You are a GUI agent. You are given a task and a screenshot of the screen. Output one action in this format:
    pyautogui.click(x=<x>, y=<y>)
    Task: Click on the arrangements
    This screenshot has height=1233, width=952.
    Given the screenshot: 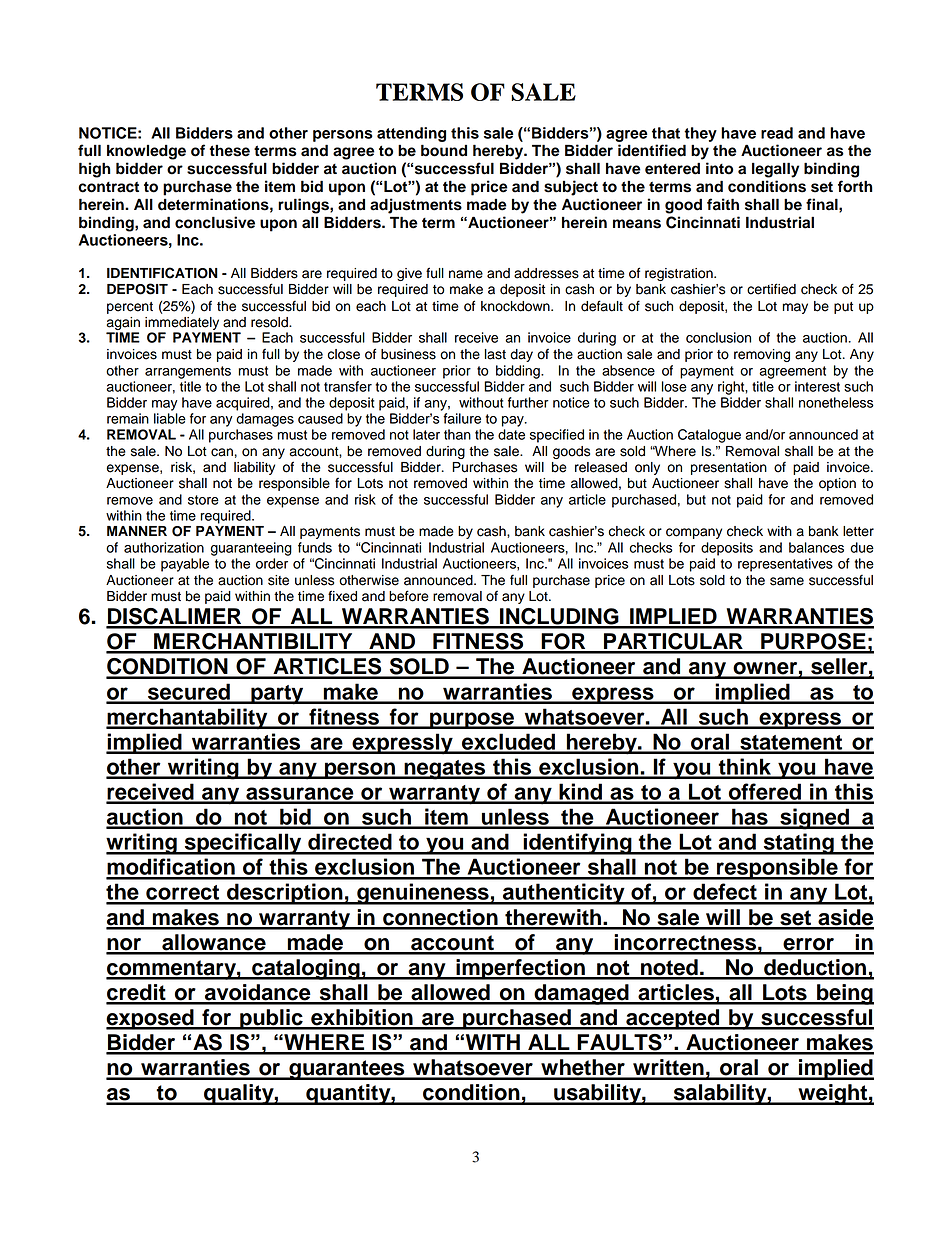 What is the action you would take?
    pyautogui.click(x=188, y=372)
